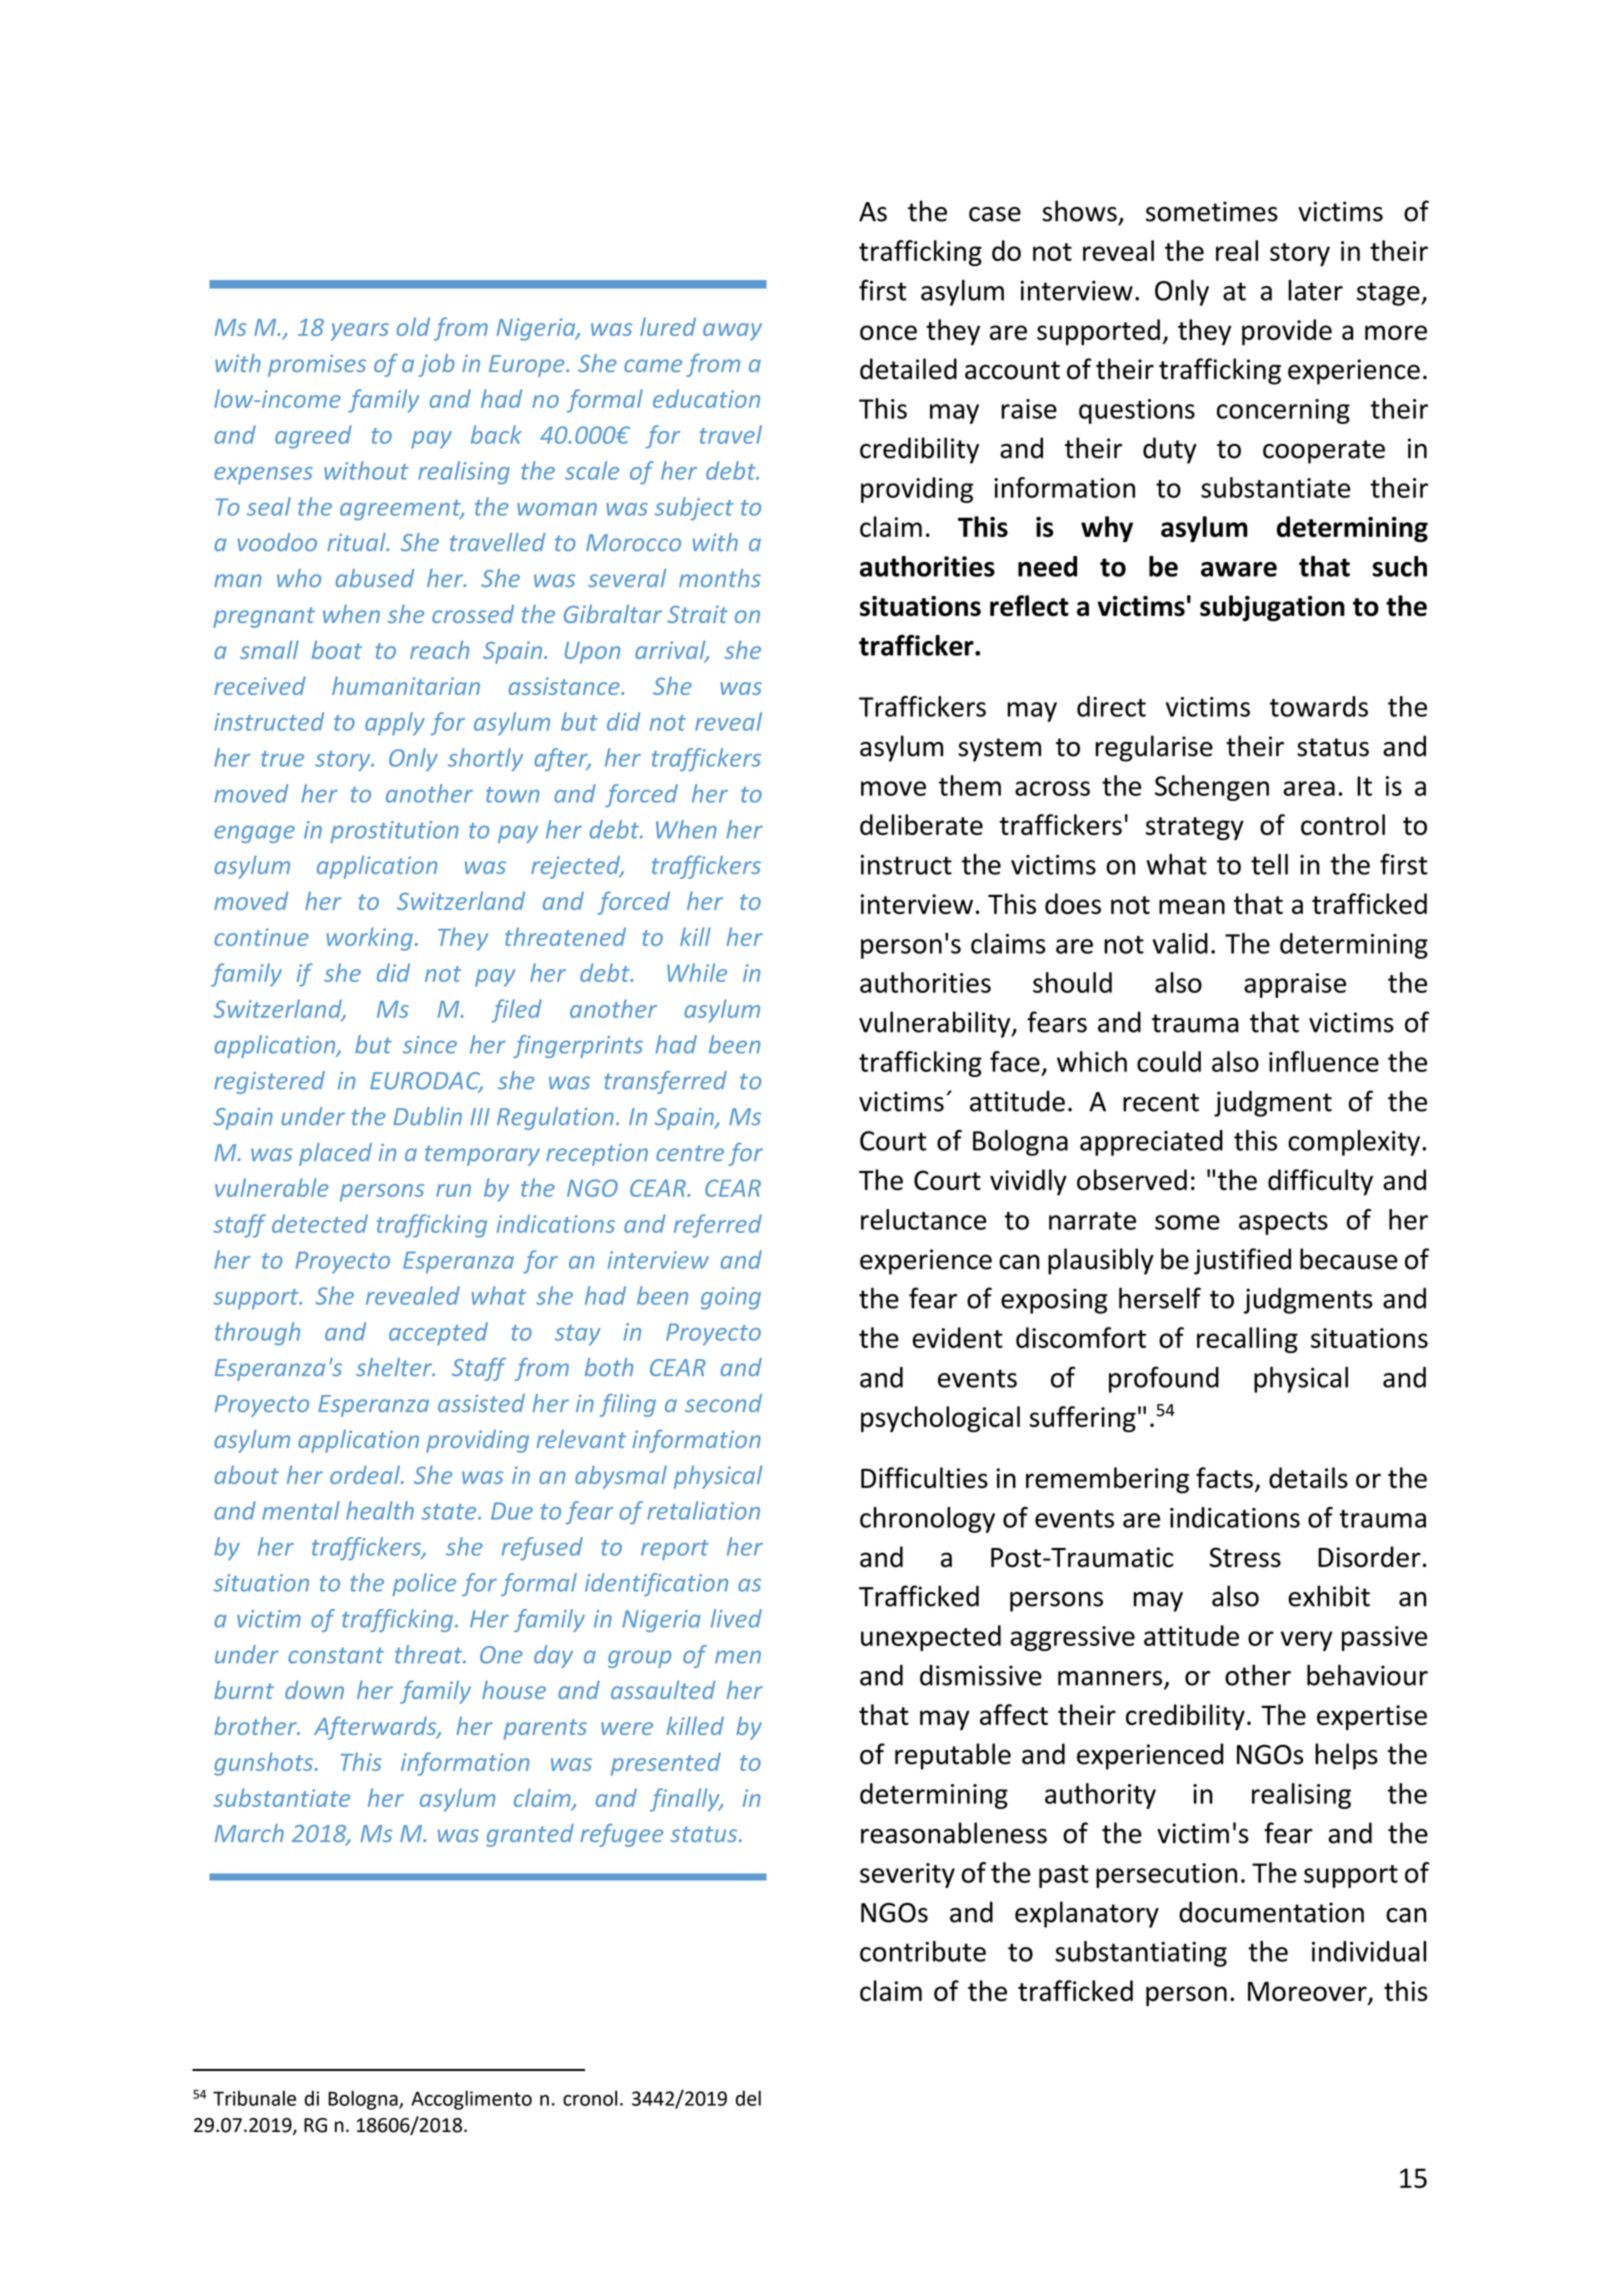 The height and width of the image is (2292, 1621). What do you see at coordinates (1247, 1340) in the image?
I see `recalling` at bounding box center [1247, 1340].
